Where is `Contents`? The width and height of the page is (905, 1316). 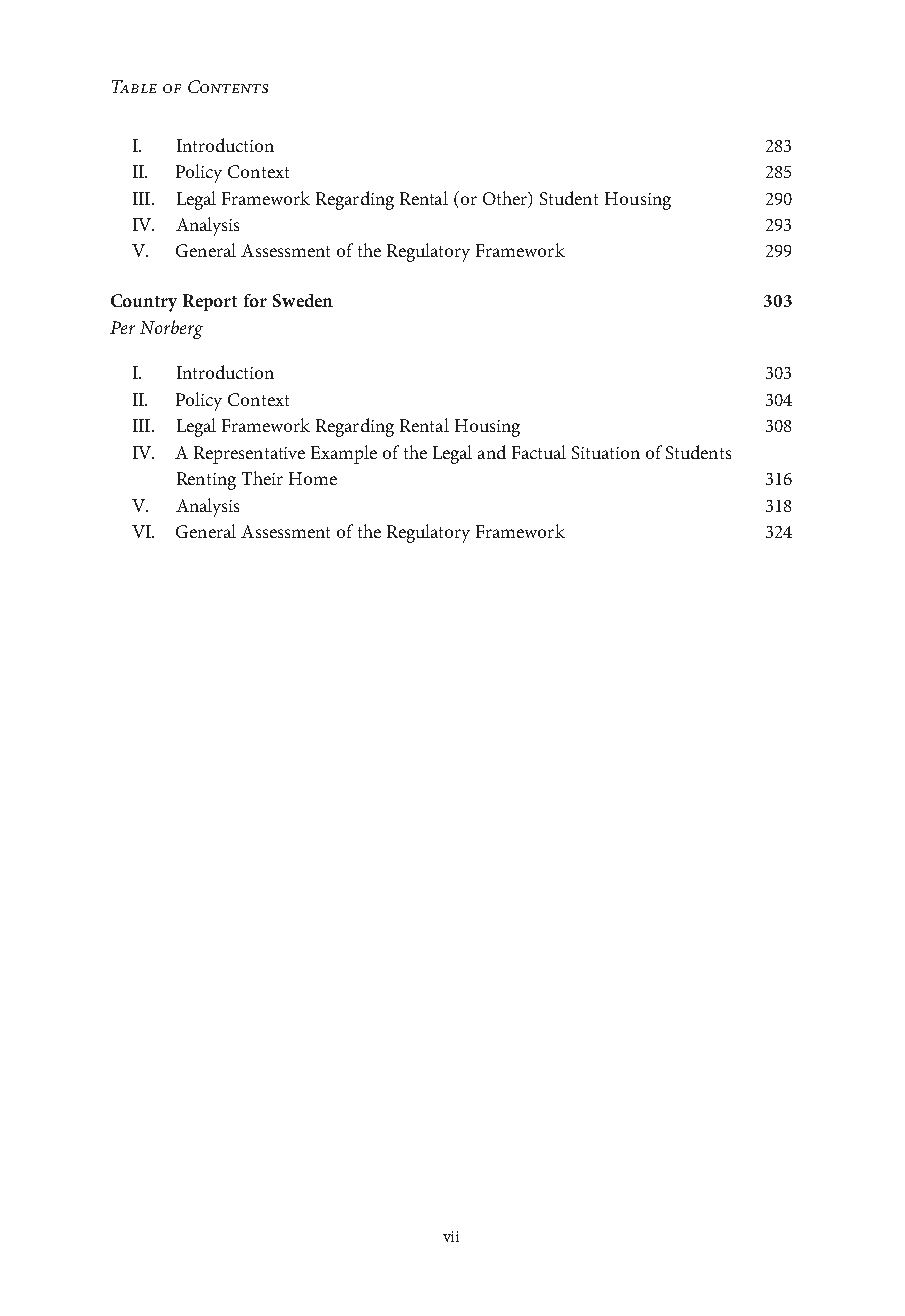
Contents is located at coordinates (228, 86).
